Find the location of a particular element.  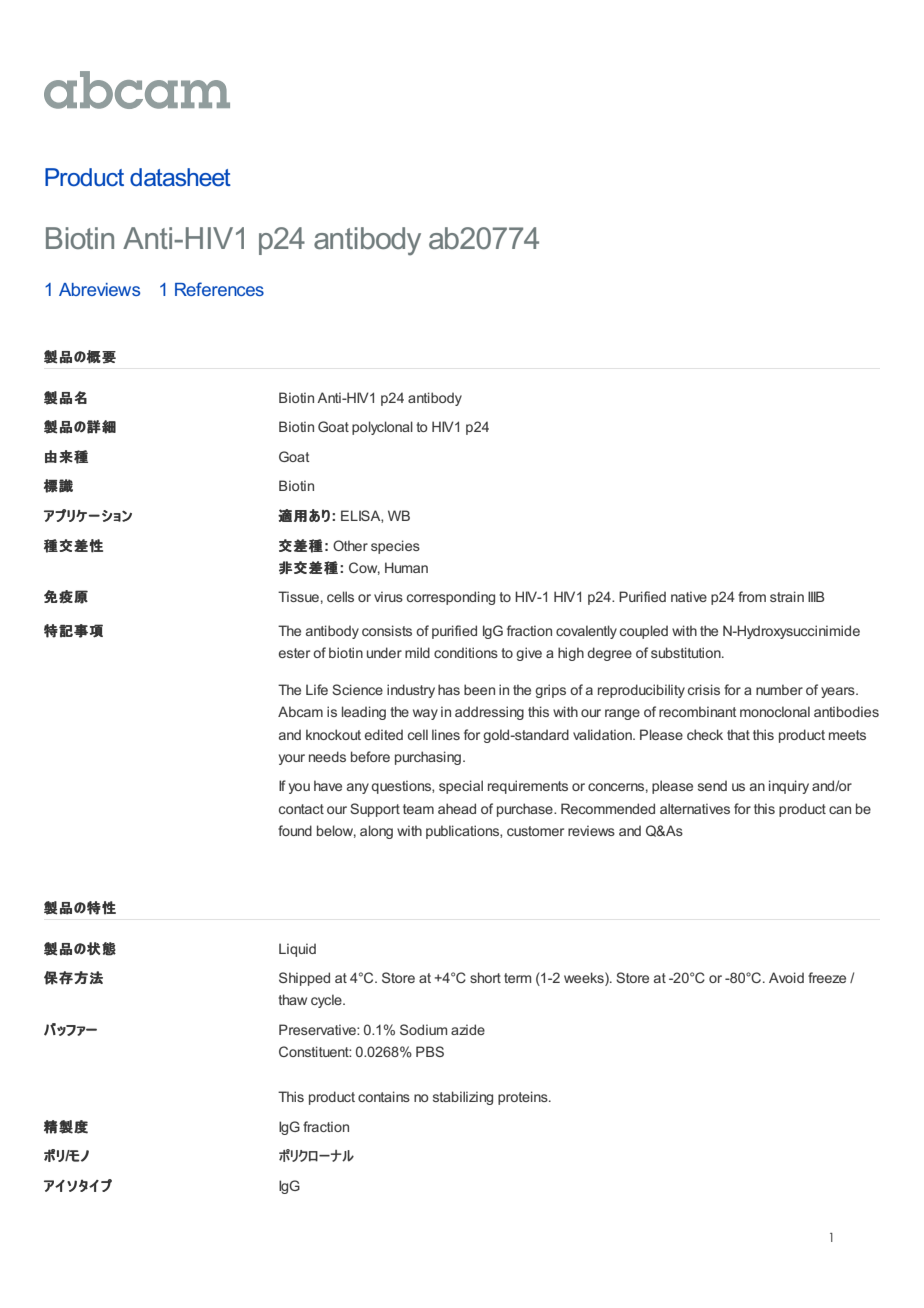

datasheet is located at coordinates (180, 177).
